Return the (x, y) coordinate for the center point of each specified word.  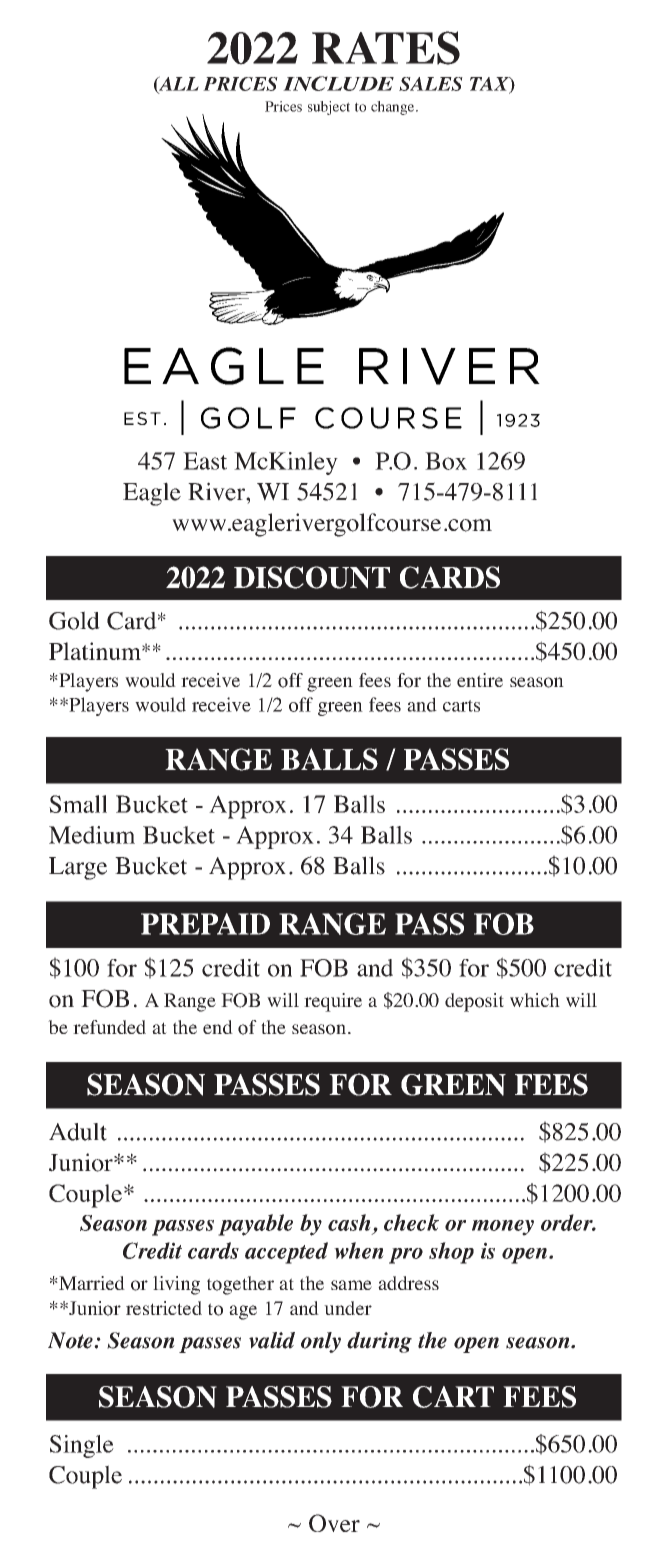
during (379, 1342)
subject (329, 108)
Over (334, 1523)
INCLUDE (338, 83)
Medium (92, 835)
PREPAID (205, 924)
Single (82, 1446)
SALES (431, 84)
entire (480, 680)
